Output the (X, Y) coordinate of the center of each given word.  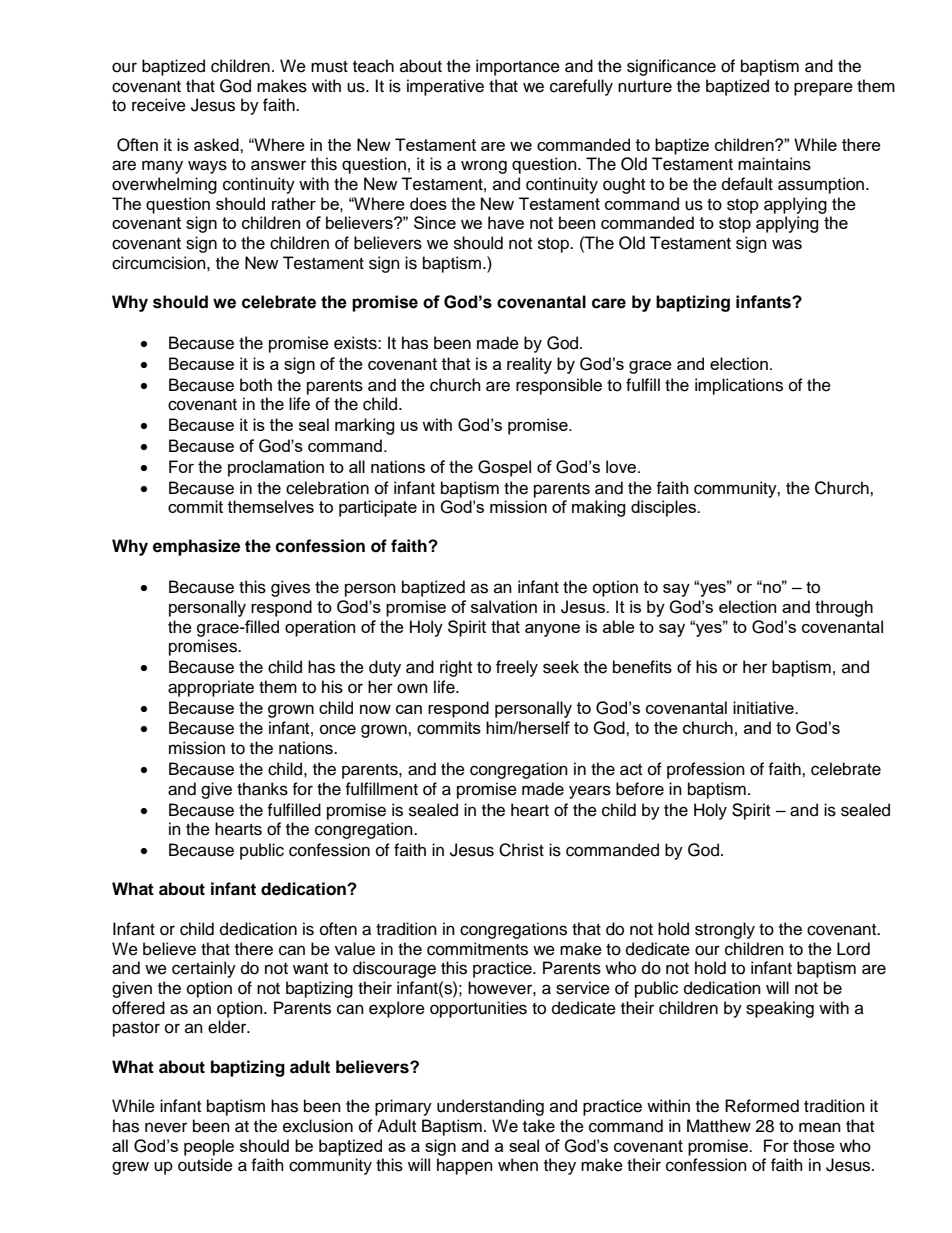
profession (706, 770)
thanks (262, 789)
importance (518, 67)
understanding (490, 1107)
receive (159, 105)
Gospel (504, 468)
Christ (521, 850)
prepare (823, 89)
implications (739, 386)
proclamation (276, 468)
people (209, 1147)
